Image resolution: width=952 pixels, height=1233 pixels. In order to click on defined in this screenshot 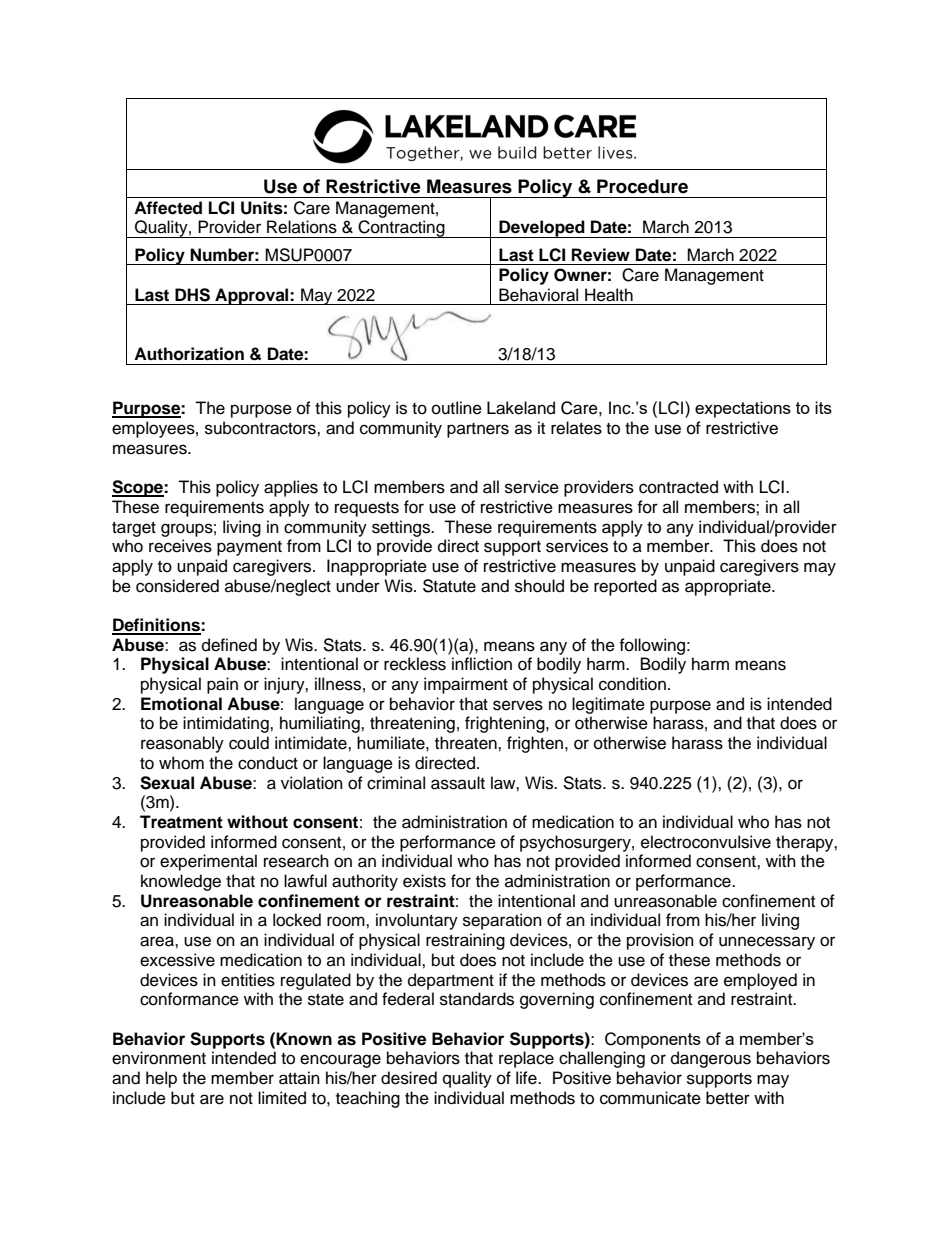, I will do `click(229, 645)`.
